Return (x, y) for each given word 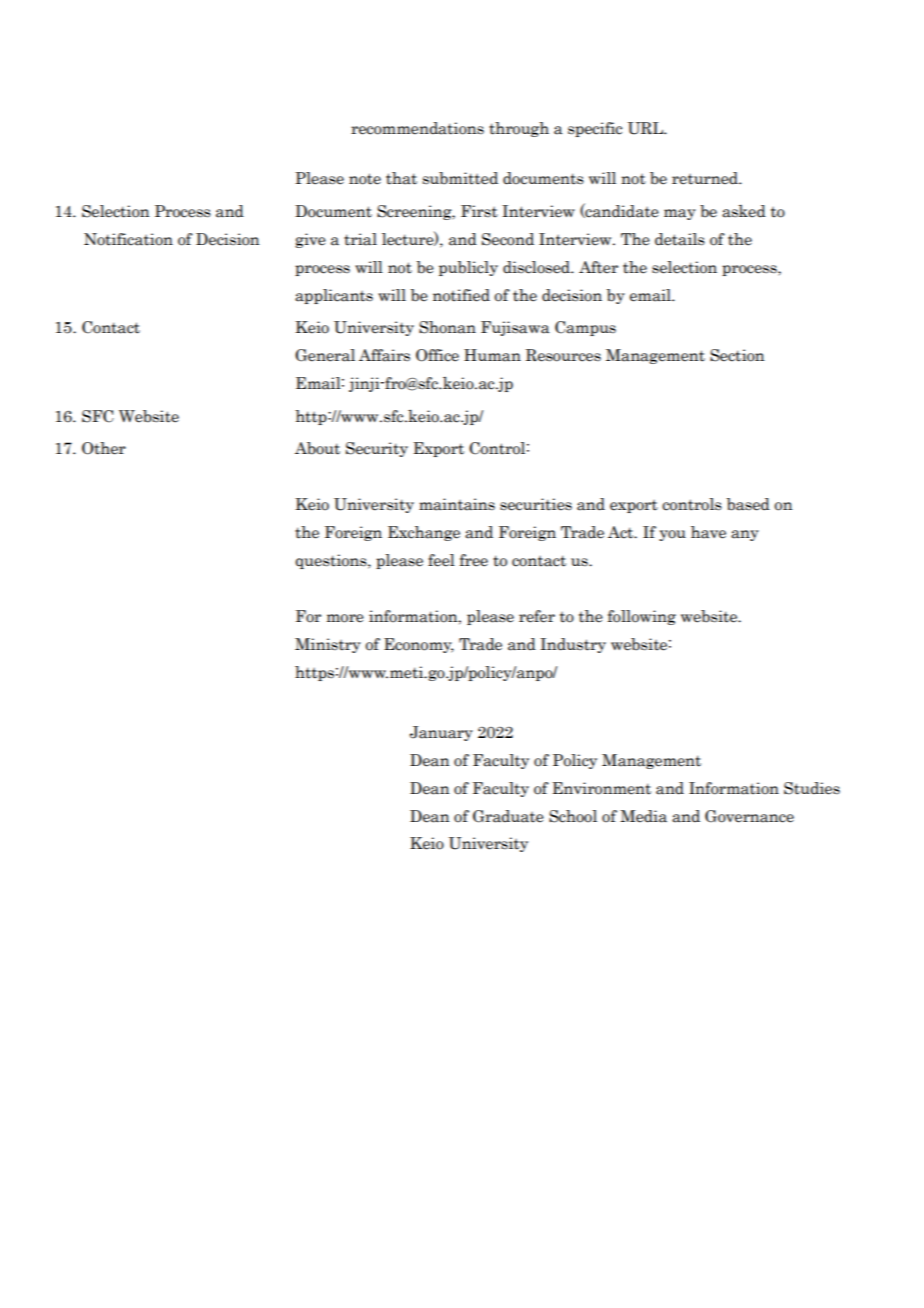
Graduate (508, 816)
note (365, 179)
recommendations (417, 128)
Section (737, 355)
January (441, 733)
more (345, 618)
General (325, 355)
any (745, 535)
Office (437, 355)
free (474, 560)
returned (706, 178)
